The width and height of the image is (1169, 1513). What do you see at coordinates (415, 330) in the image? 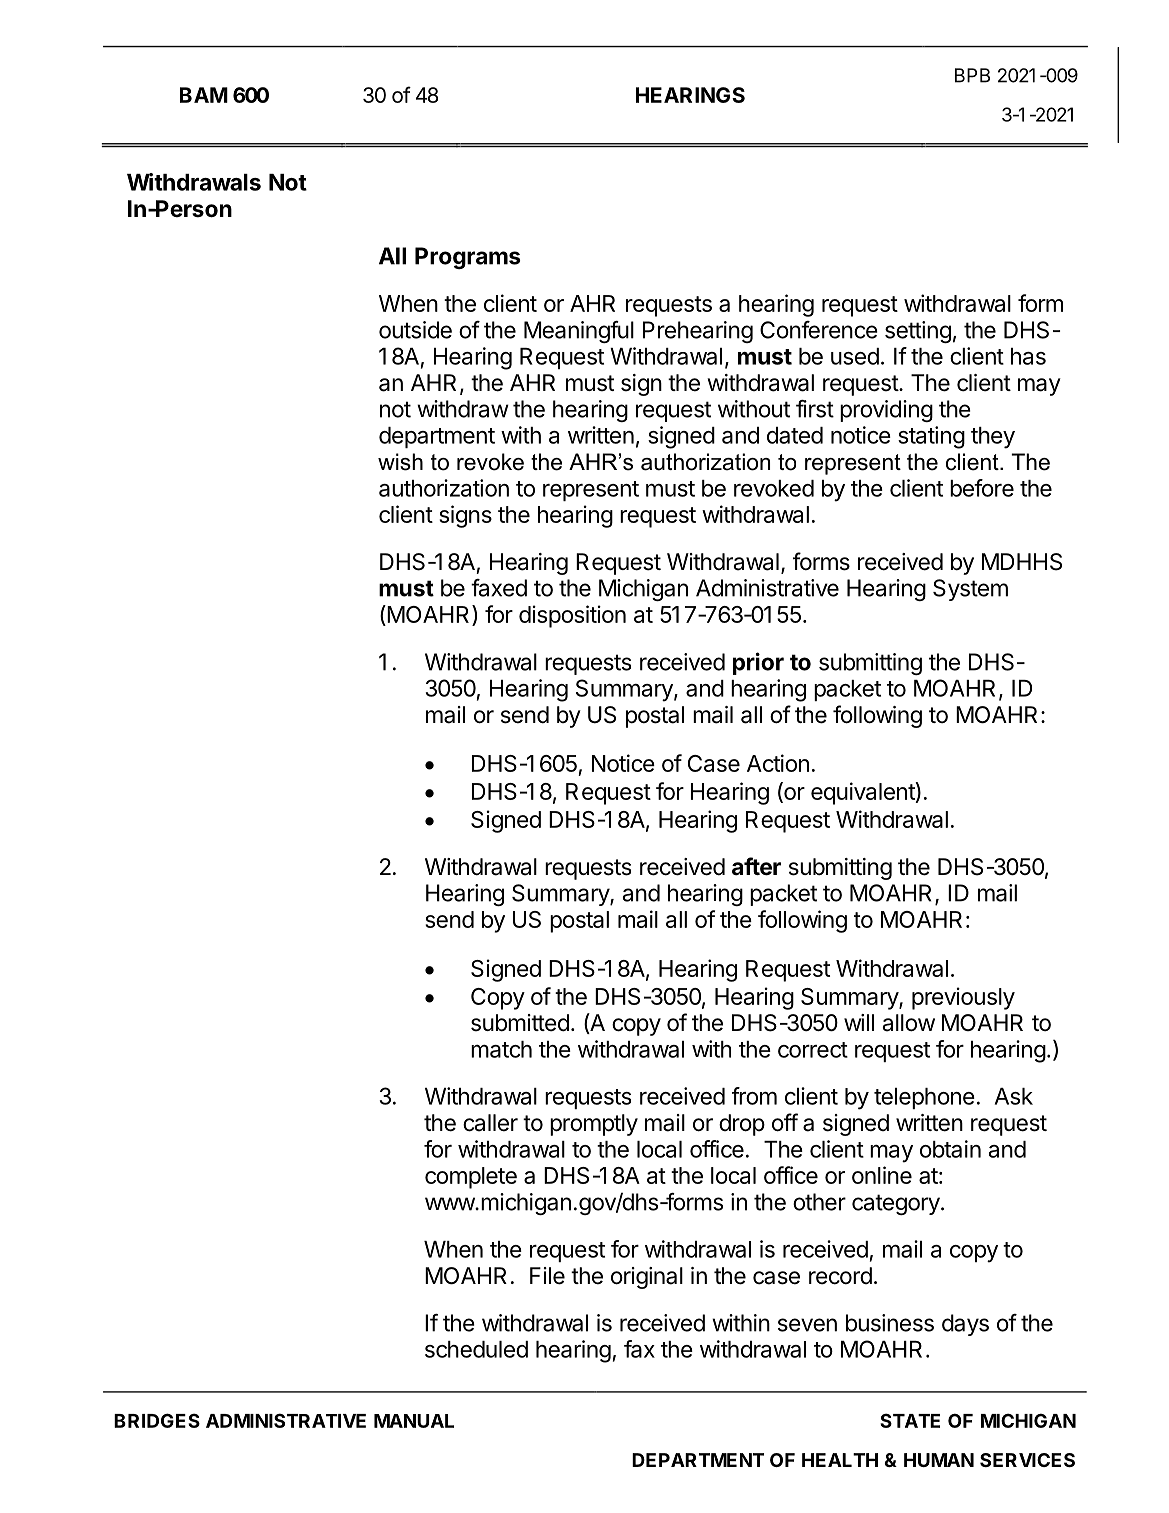
I see `outside` at bounding box center [415, 330].
